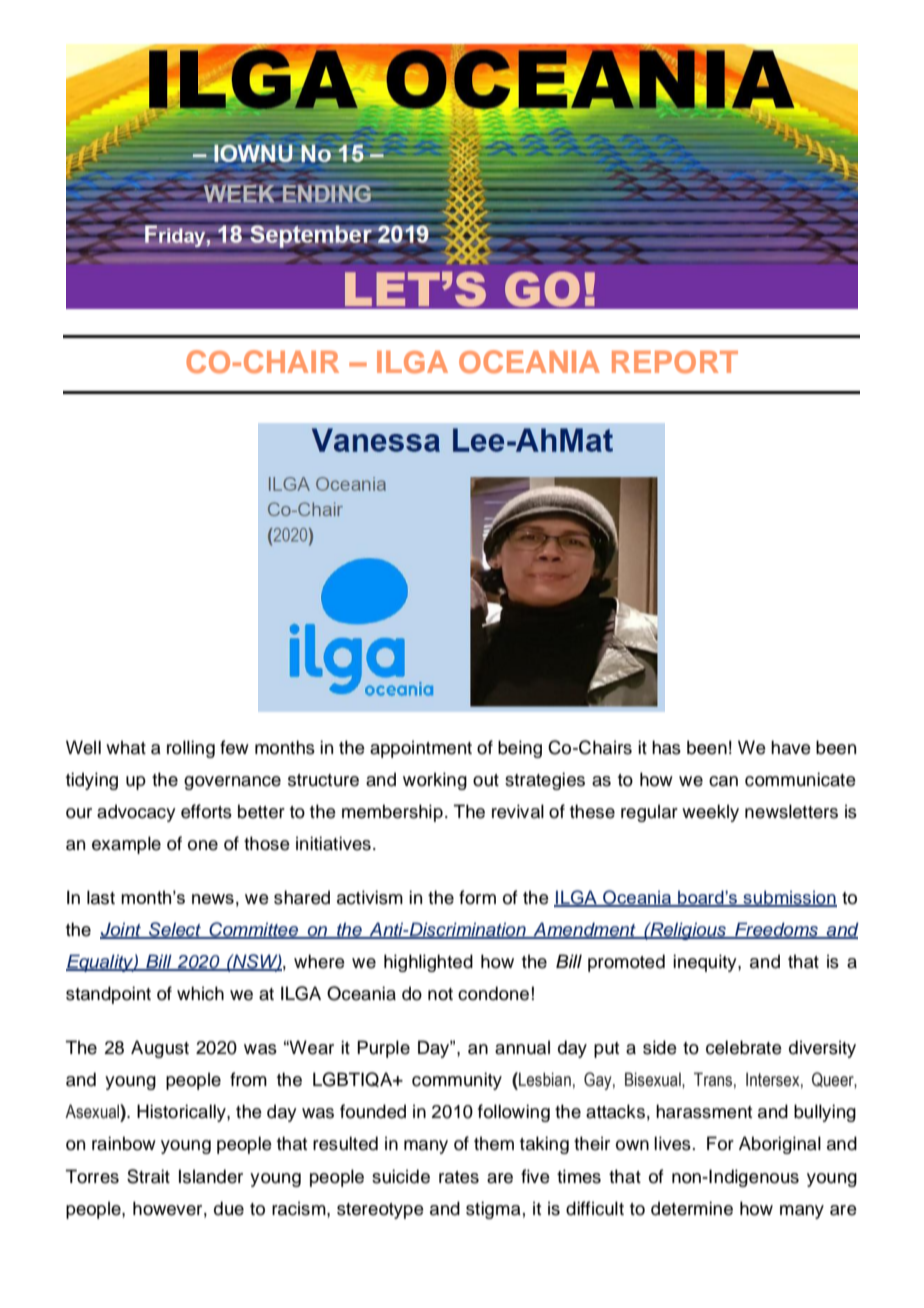  What do you see at coordinates (160, 1049) in the screenshot?
I see `August` at bounding box center [160, 1049].
